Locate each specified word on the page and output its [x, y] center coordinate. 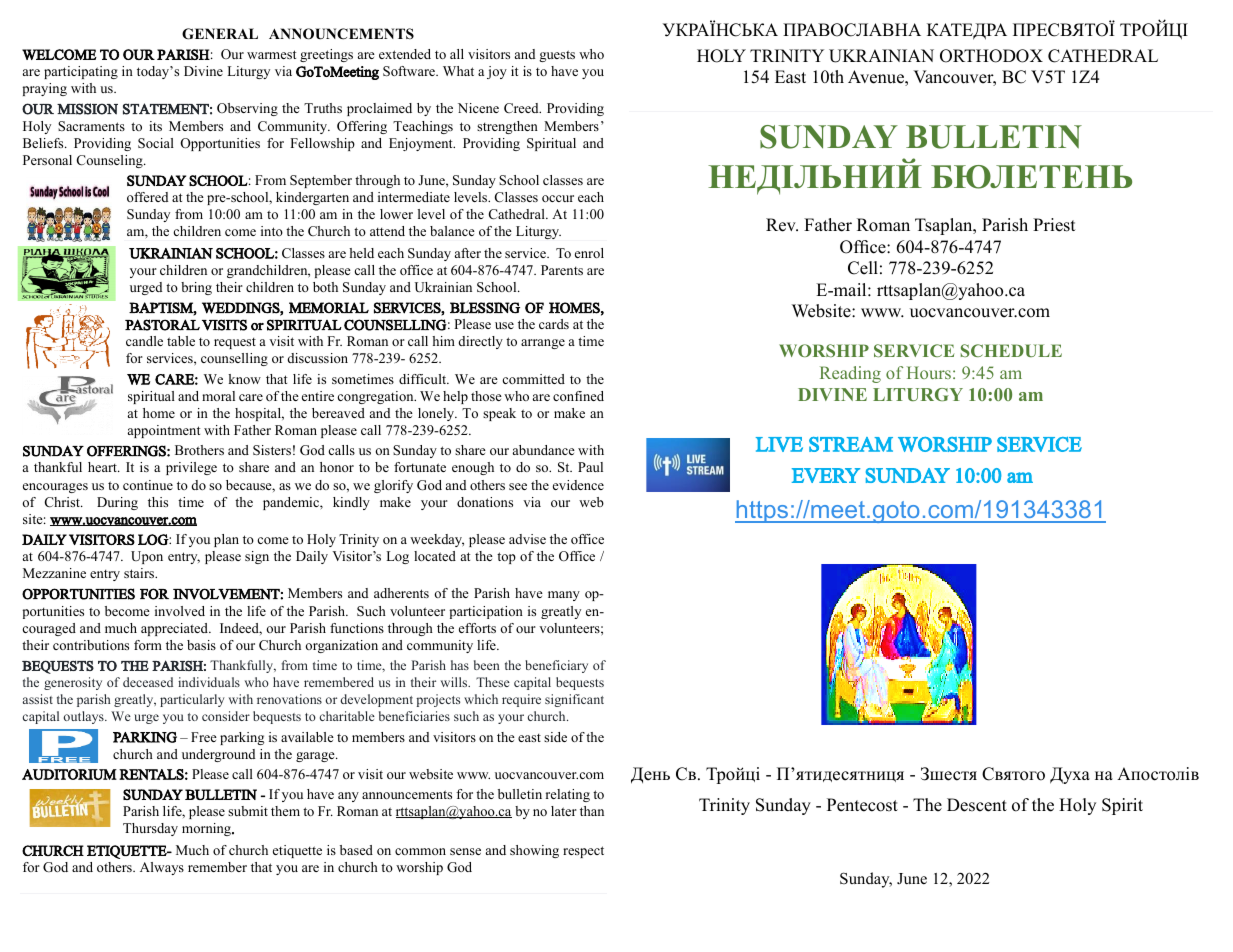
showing [534, 851]
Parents [562, 270]
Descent [977, 805]
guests [557, 56]
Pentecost [862, 805]
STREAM [851, 444]
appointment [164, 431]
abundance [544, 450]
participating [81, 72]
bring [196, 288]
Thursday [150, 829]
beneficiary [556, 666]
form [148, 645]
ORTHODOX [991, 56]
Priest [1054, 225]
